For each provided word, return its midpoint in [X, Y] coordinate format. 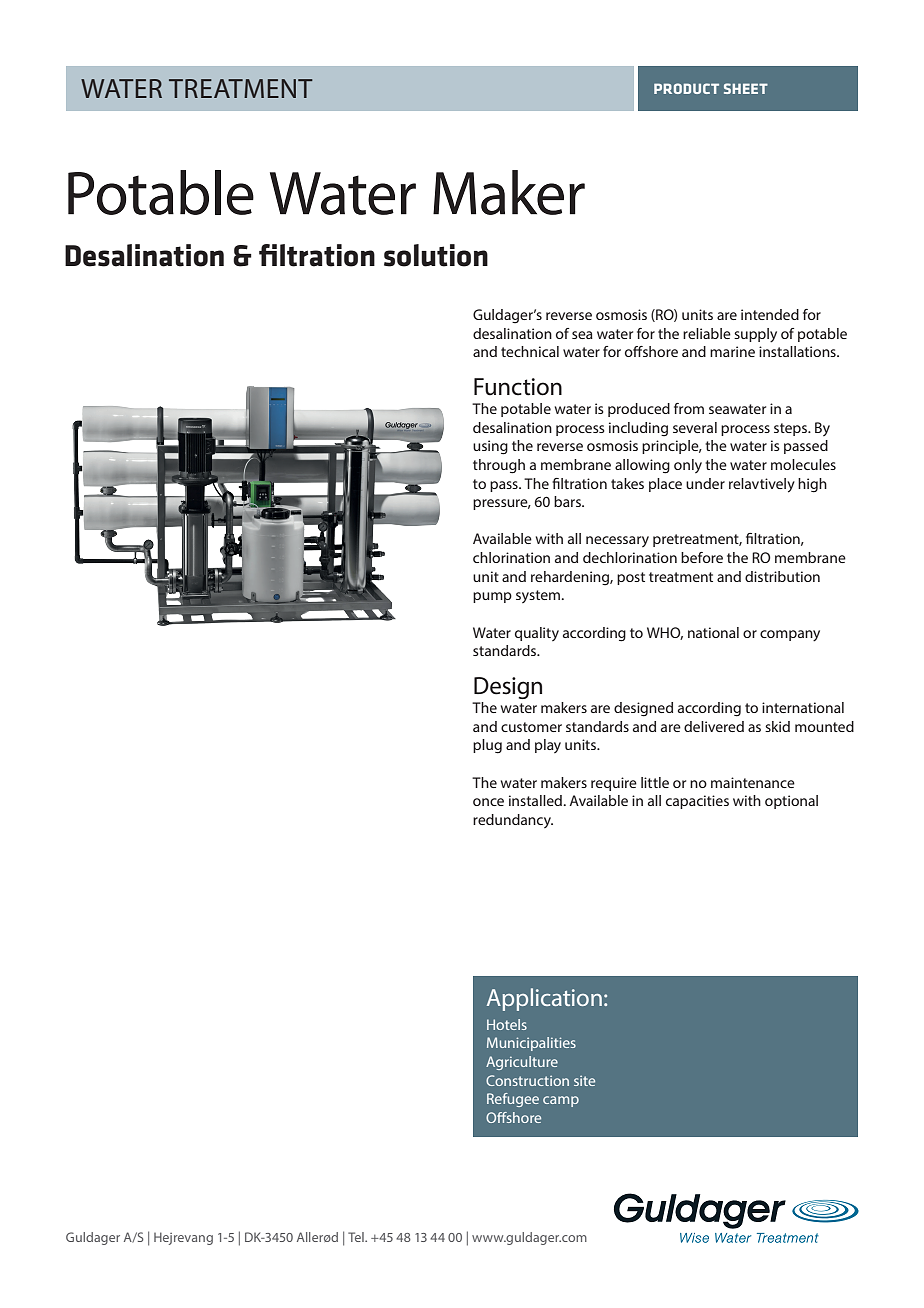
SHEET [746, 88]
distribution [782, 576]
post [631, 578]
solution [436, 255]
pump [492, 597]
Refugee [513, 1100]
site [584, 1081]
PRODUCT [686, 88]
